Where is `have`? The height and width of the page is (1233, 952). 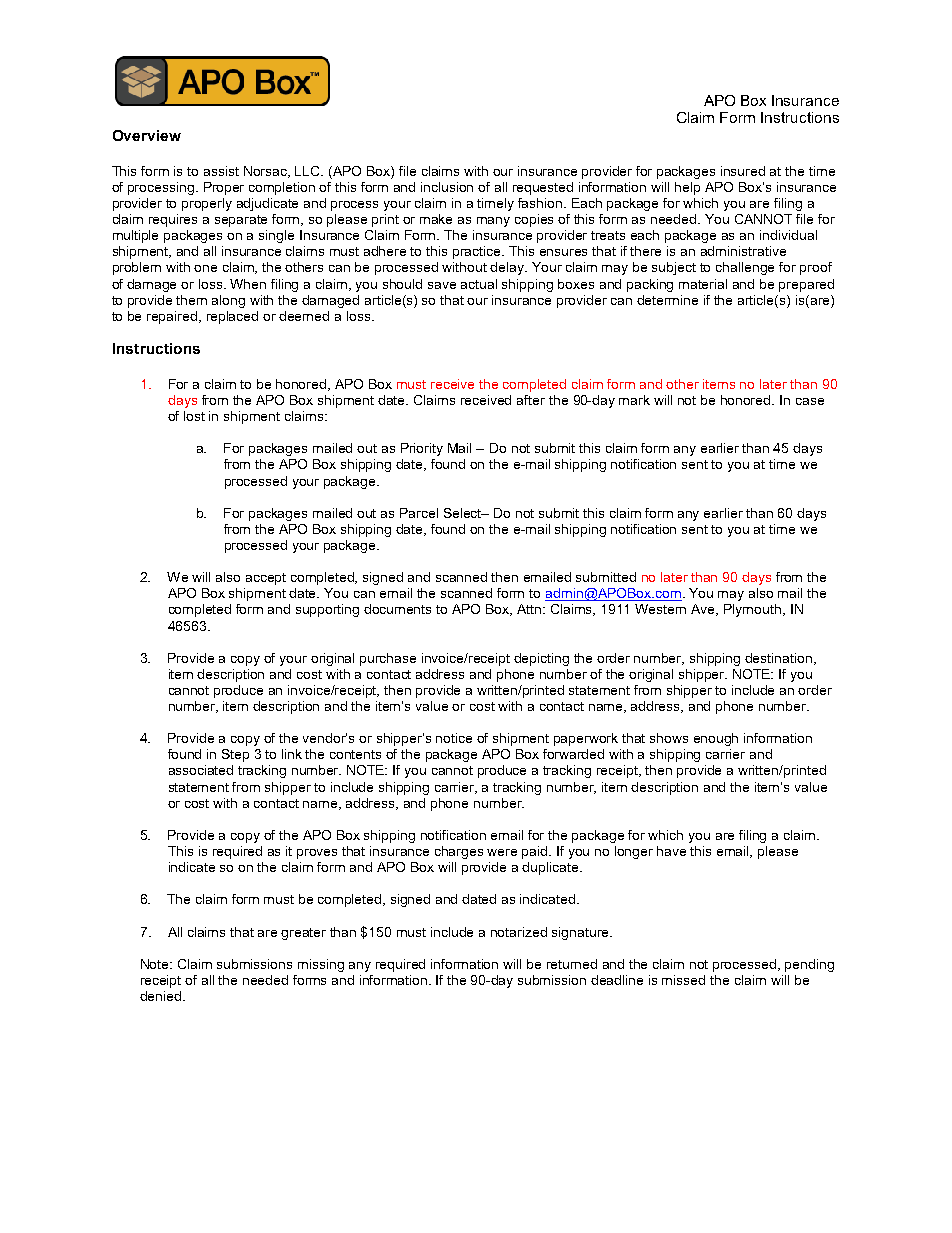 have is located at coordinates (671, 851).
